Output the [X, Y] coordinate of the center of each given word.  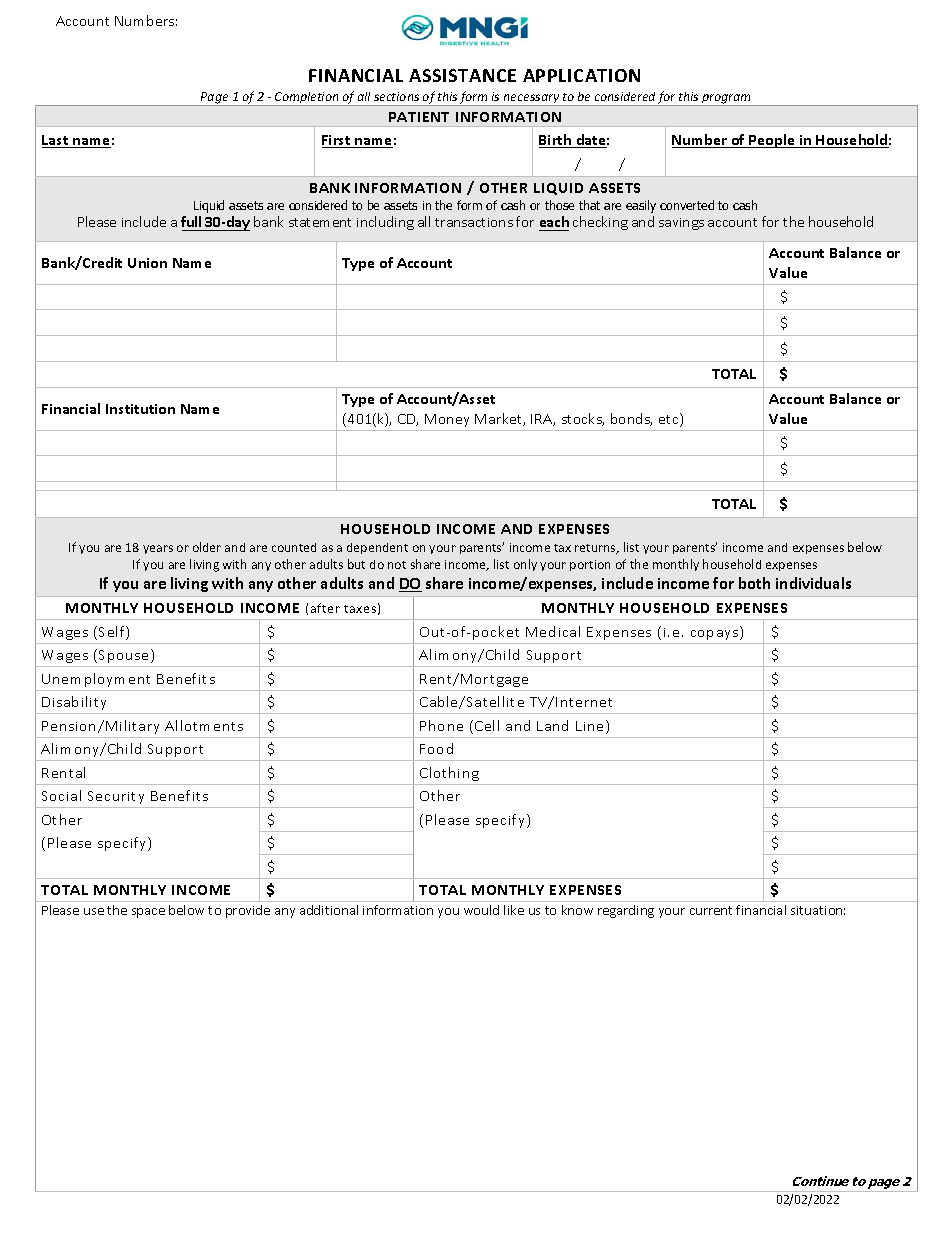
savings [681, 224]
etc [670, 420]
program [726, 100]
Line [589, 726]
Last [56, 141]
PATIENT [419, 117]
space [148, 913]
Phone [441, 725]
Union [147, 263]
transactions [474, 222]
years [158, 549]
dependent [377, 548]
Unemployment [96, 680]
